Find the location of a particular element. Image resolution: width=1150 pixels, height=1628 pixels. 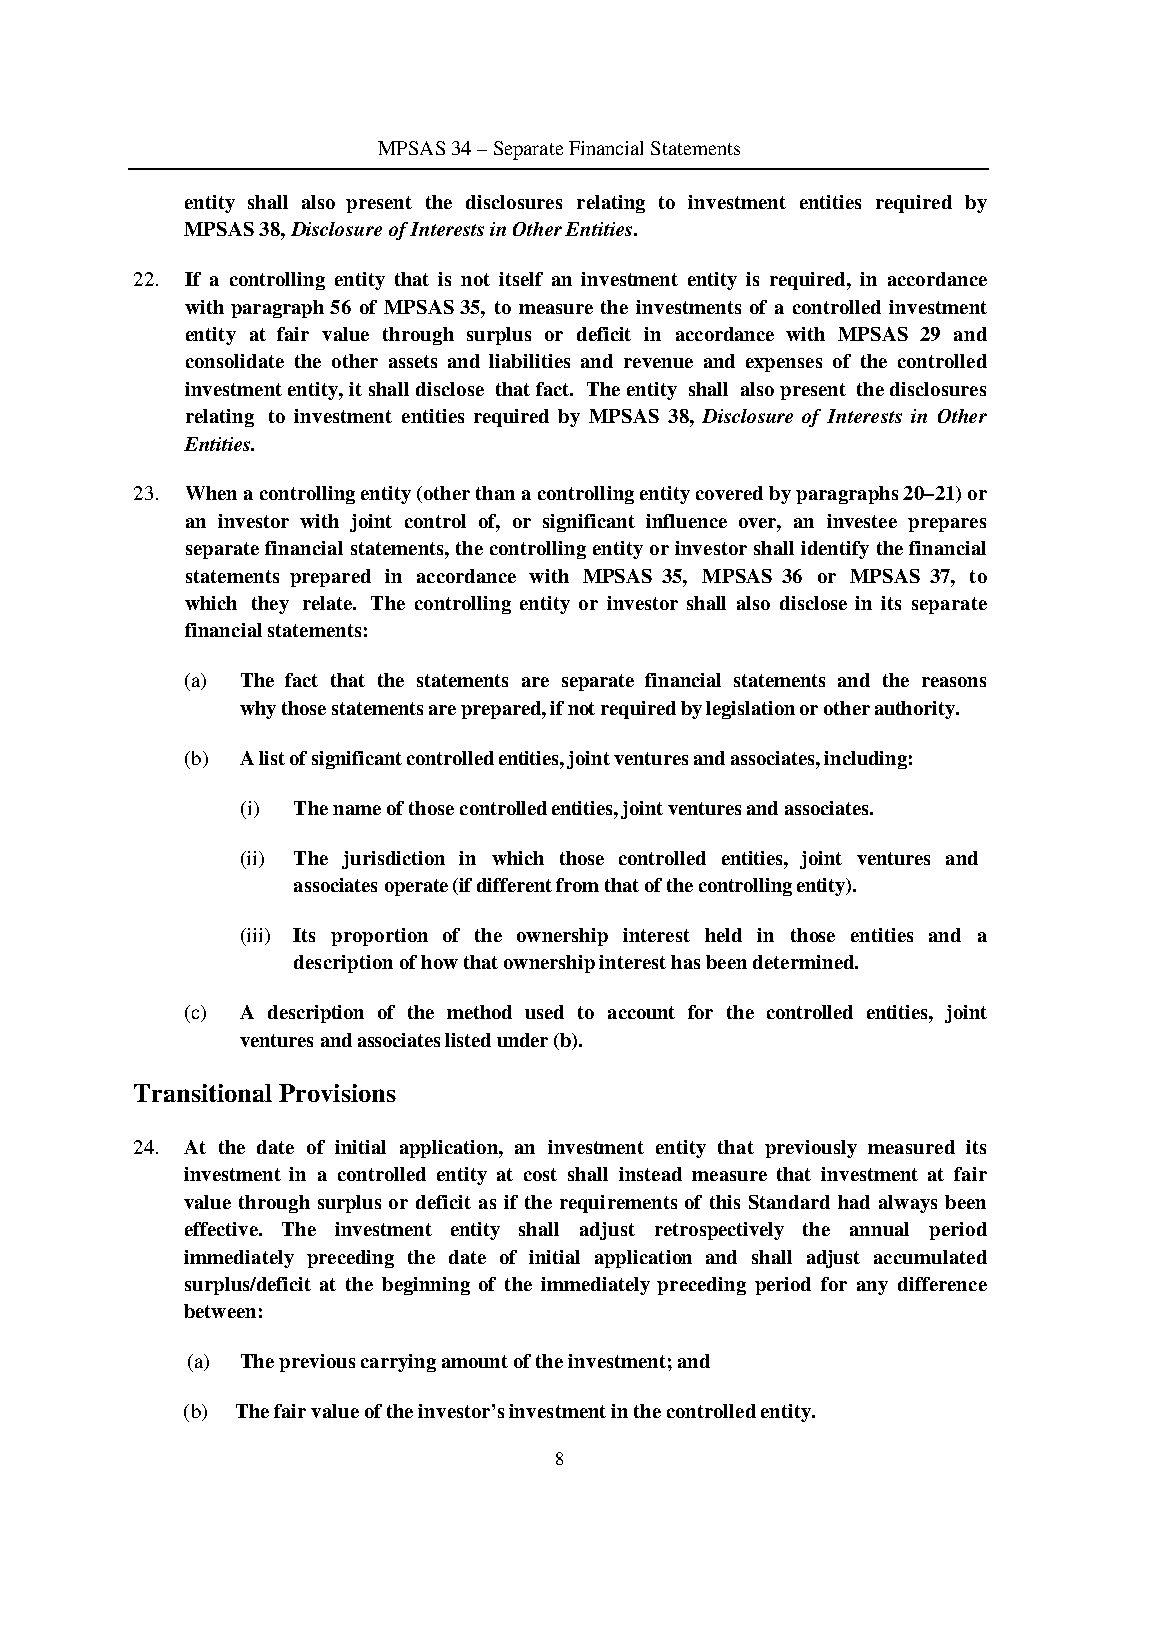

expenses is located at coordinates (784, 365).
